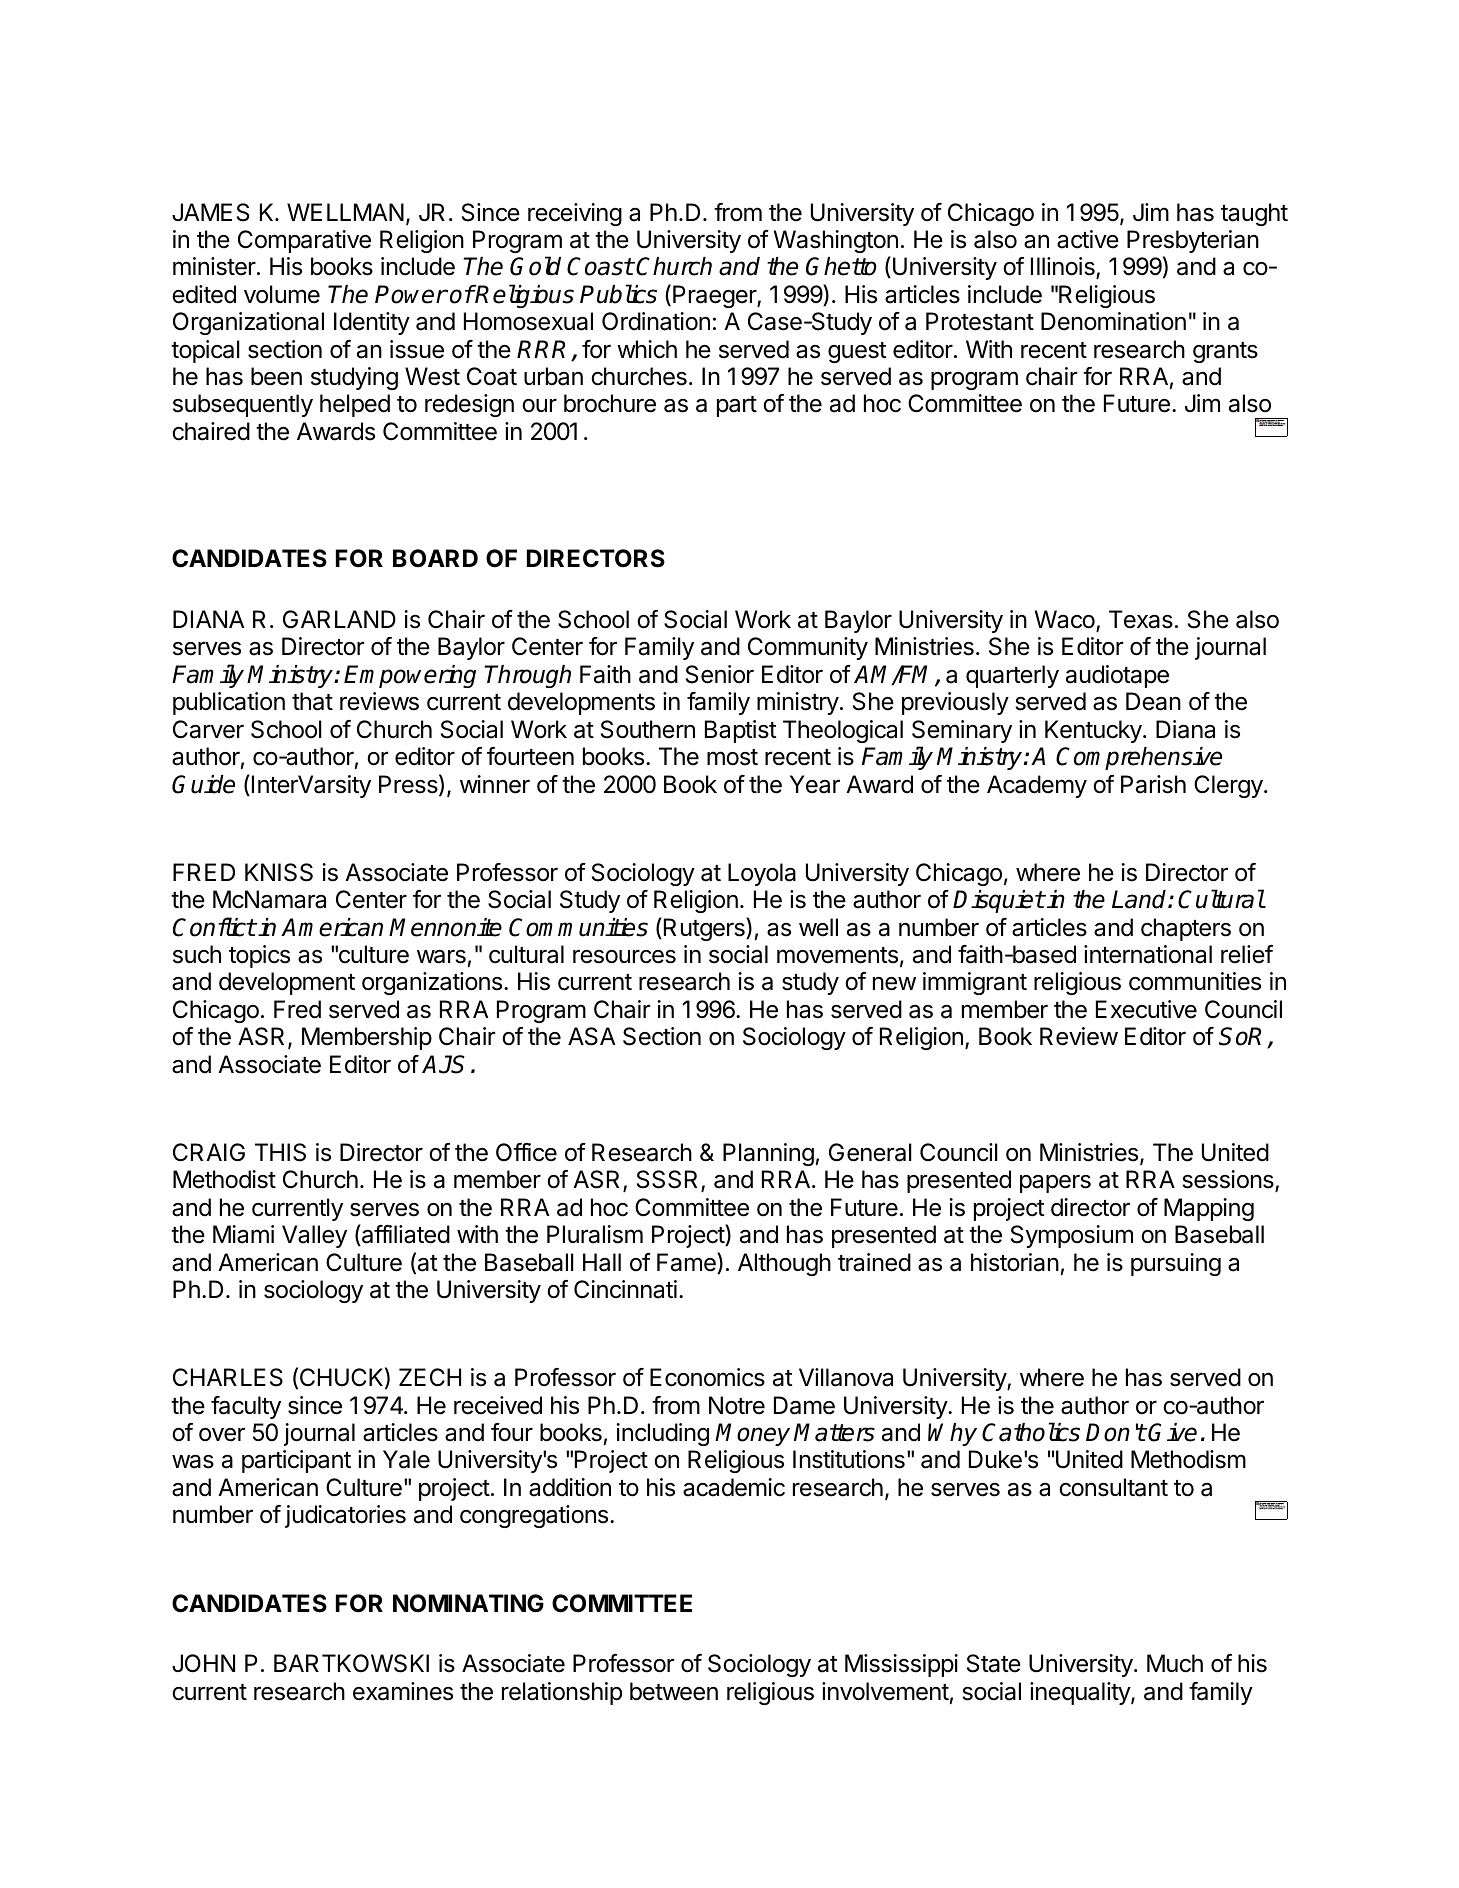 The width and height of the screenshot is (1459, 1888). What do you see at coordinates (1088, 239) in the screenshot?
I see `active` at bounding box center [1088, 239].
